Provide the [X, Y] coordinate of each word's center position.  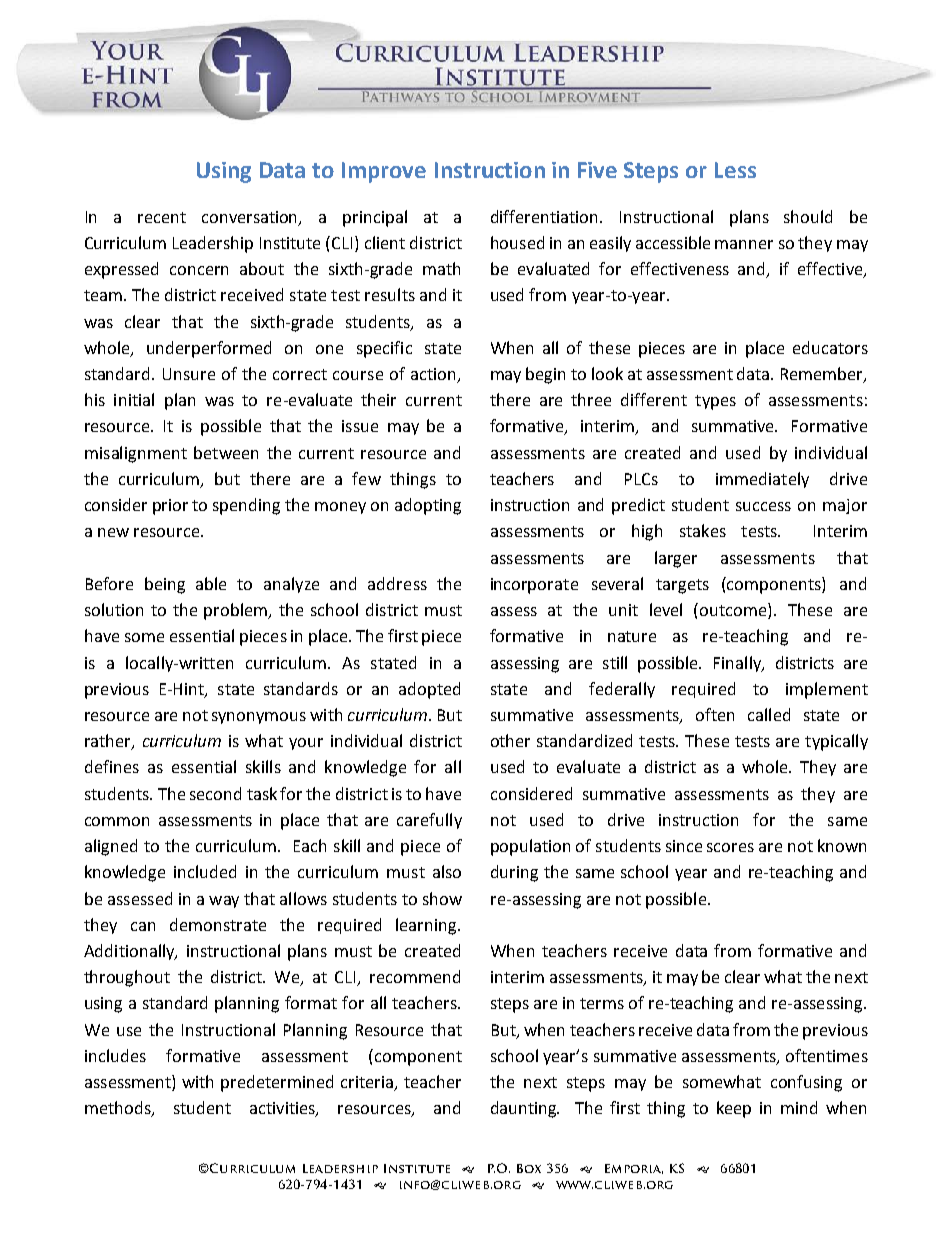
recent [162, 217]
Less [735, 170]
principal [375, 218]
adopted [429, 690]
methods [119, 1109]
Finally [739, 664]
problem [237, 611]
